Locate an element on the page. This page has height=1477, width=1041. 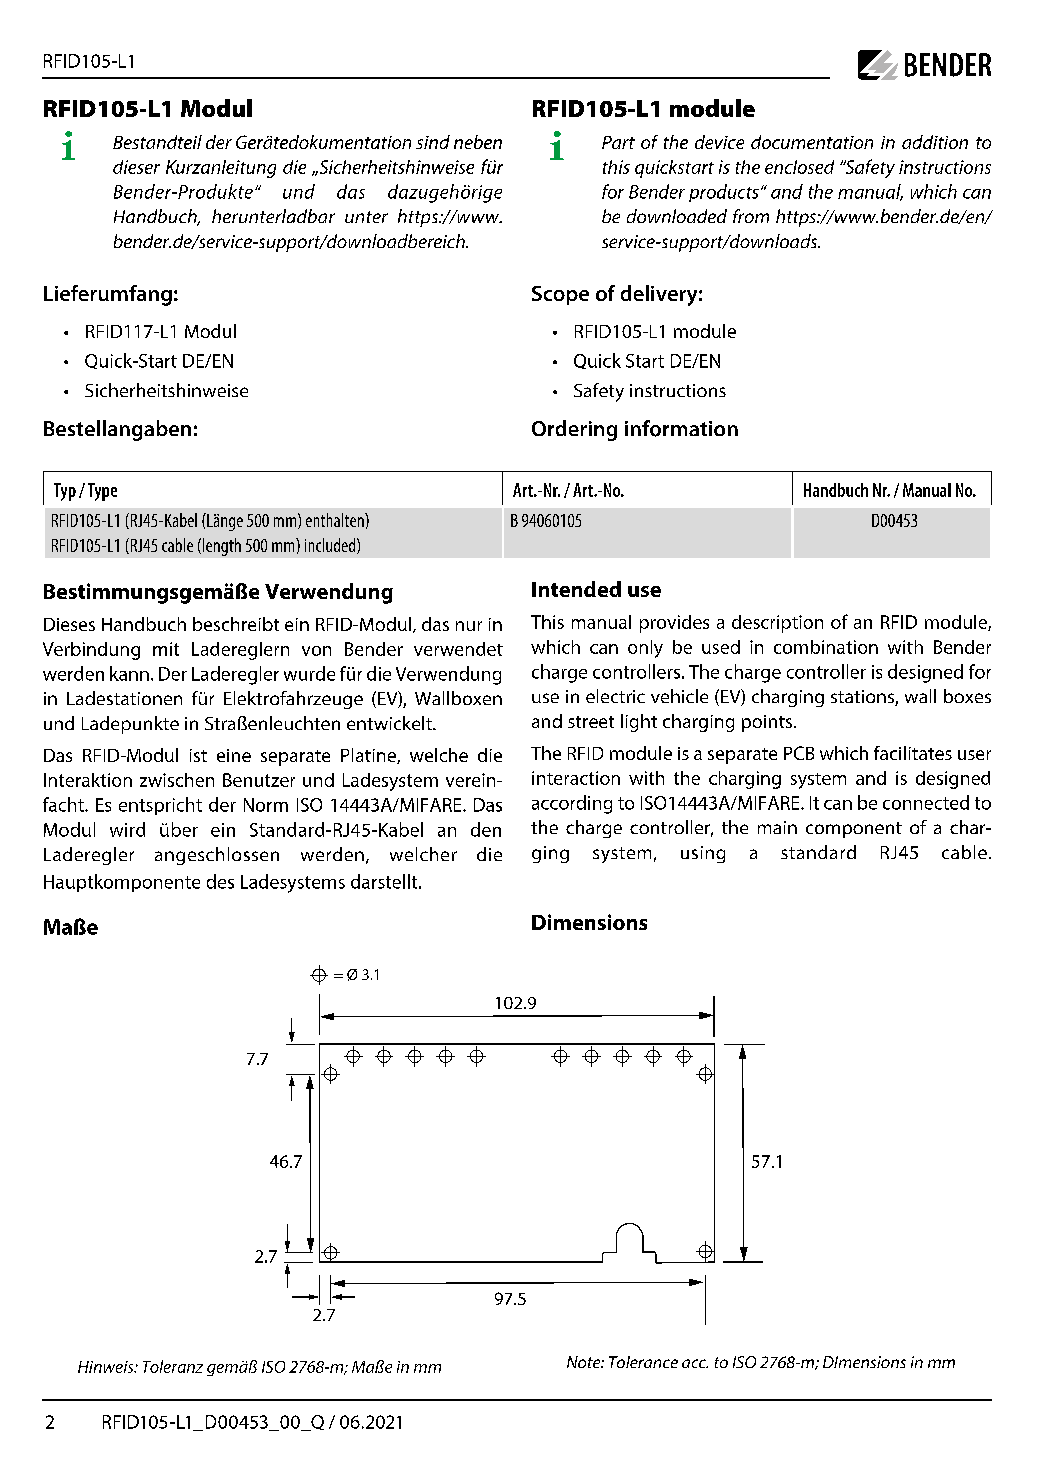
facilitates is located at coordinates (913, 753).
